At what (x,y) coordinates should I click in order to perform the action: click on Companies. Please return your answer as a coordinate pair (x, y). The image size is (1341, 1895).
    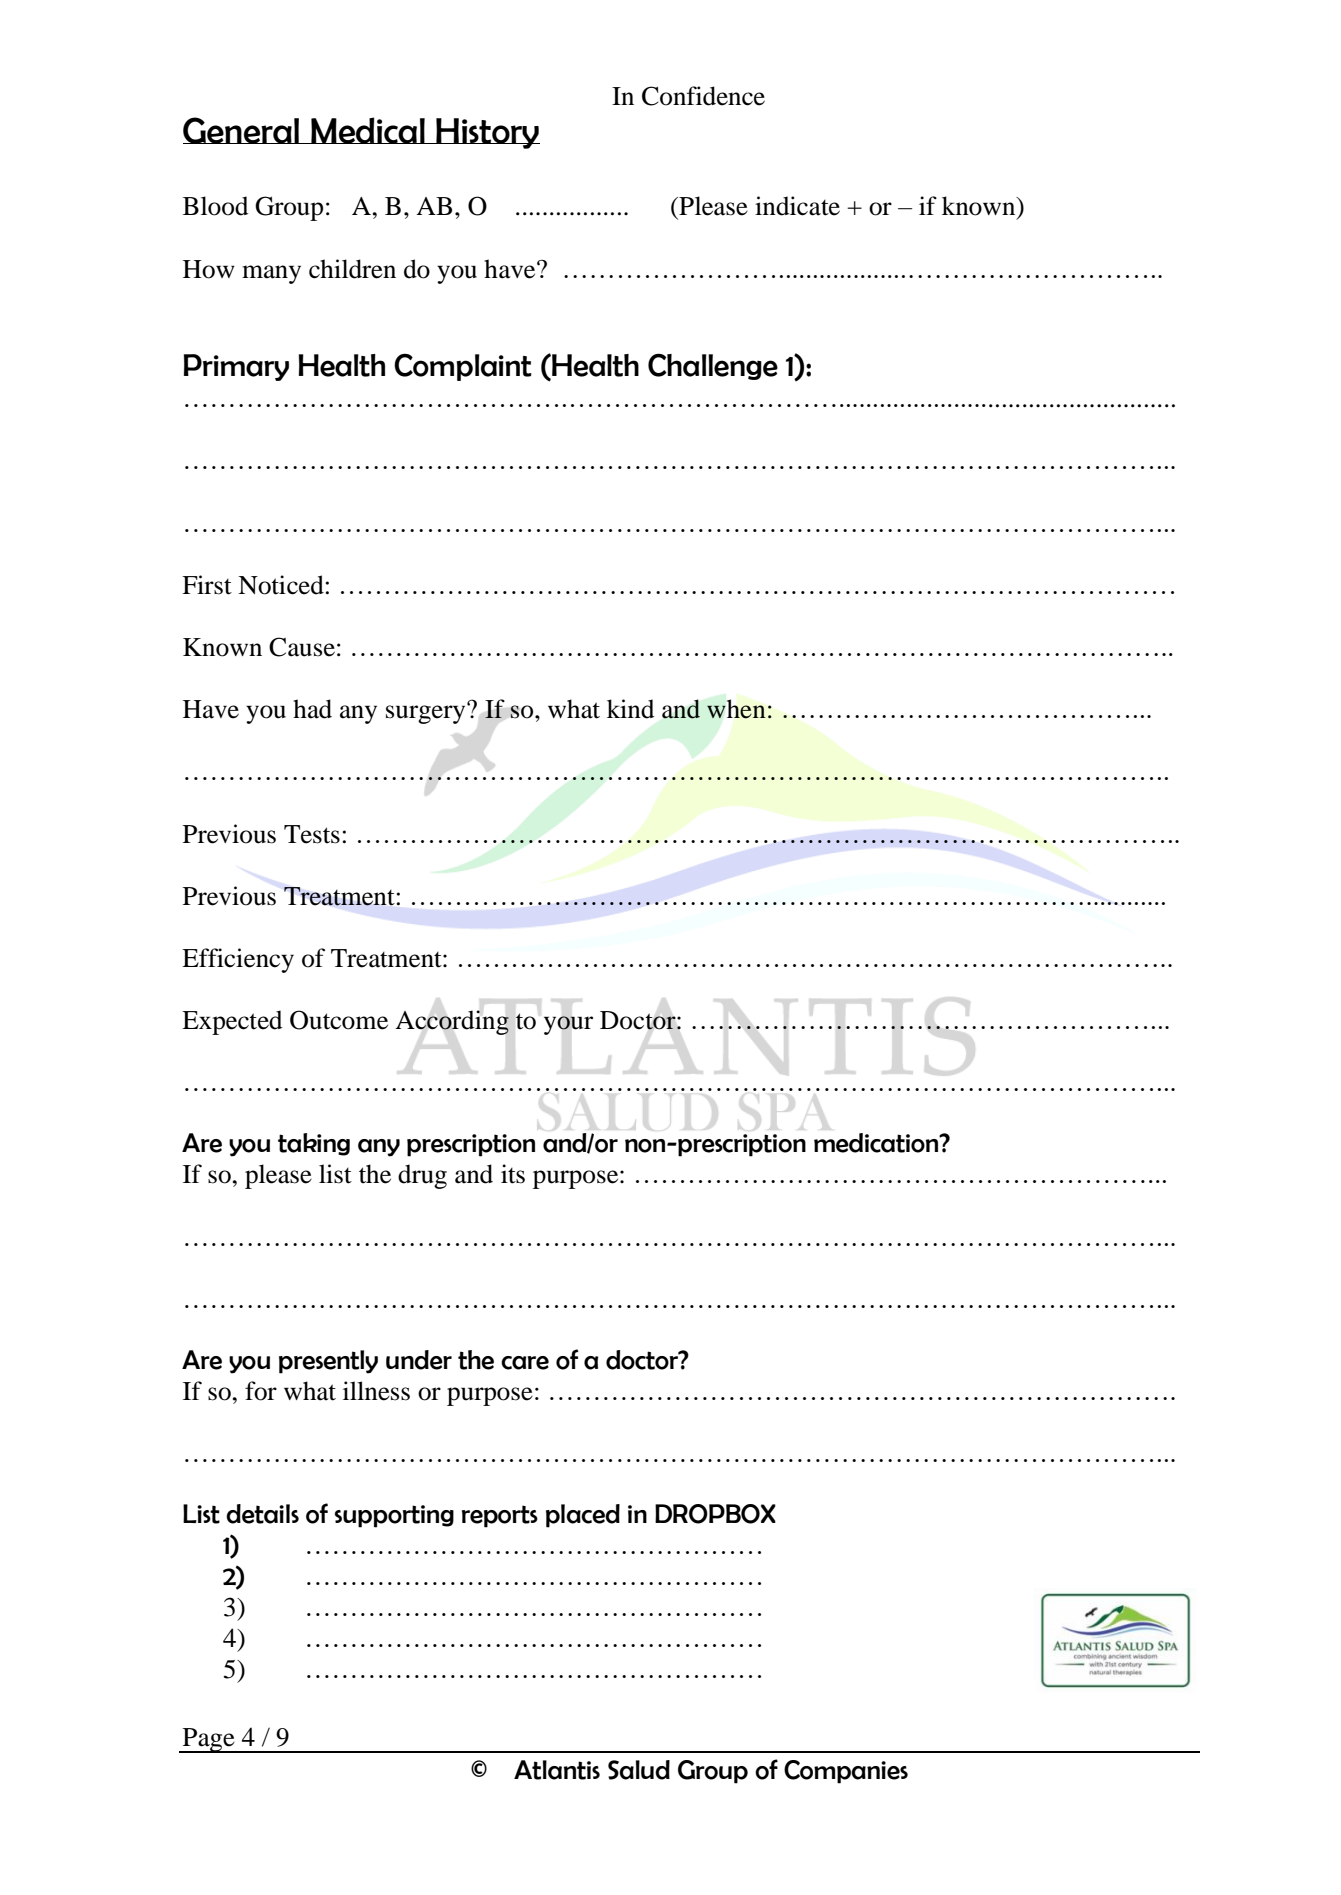
    Looking at the image, I should click on (846, 1772).
